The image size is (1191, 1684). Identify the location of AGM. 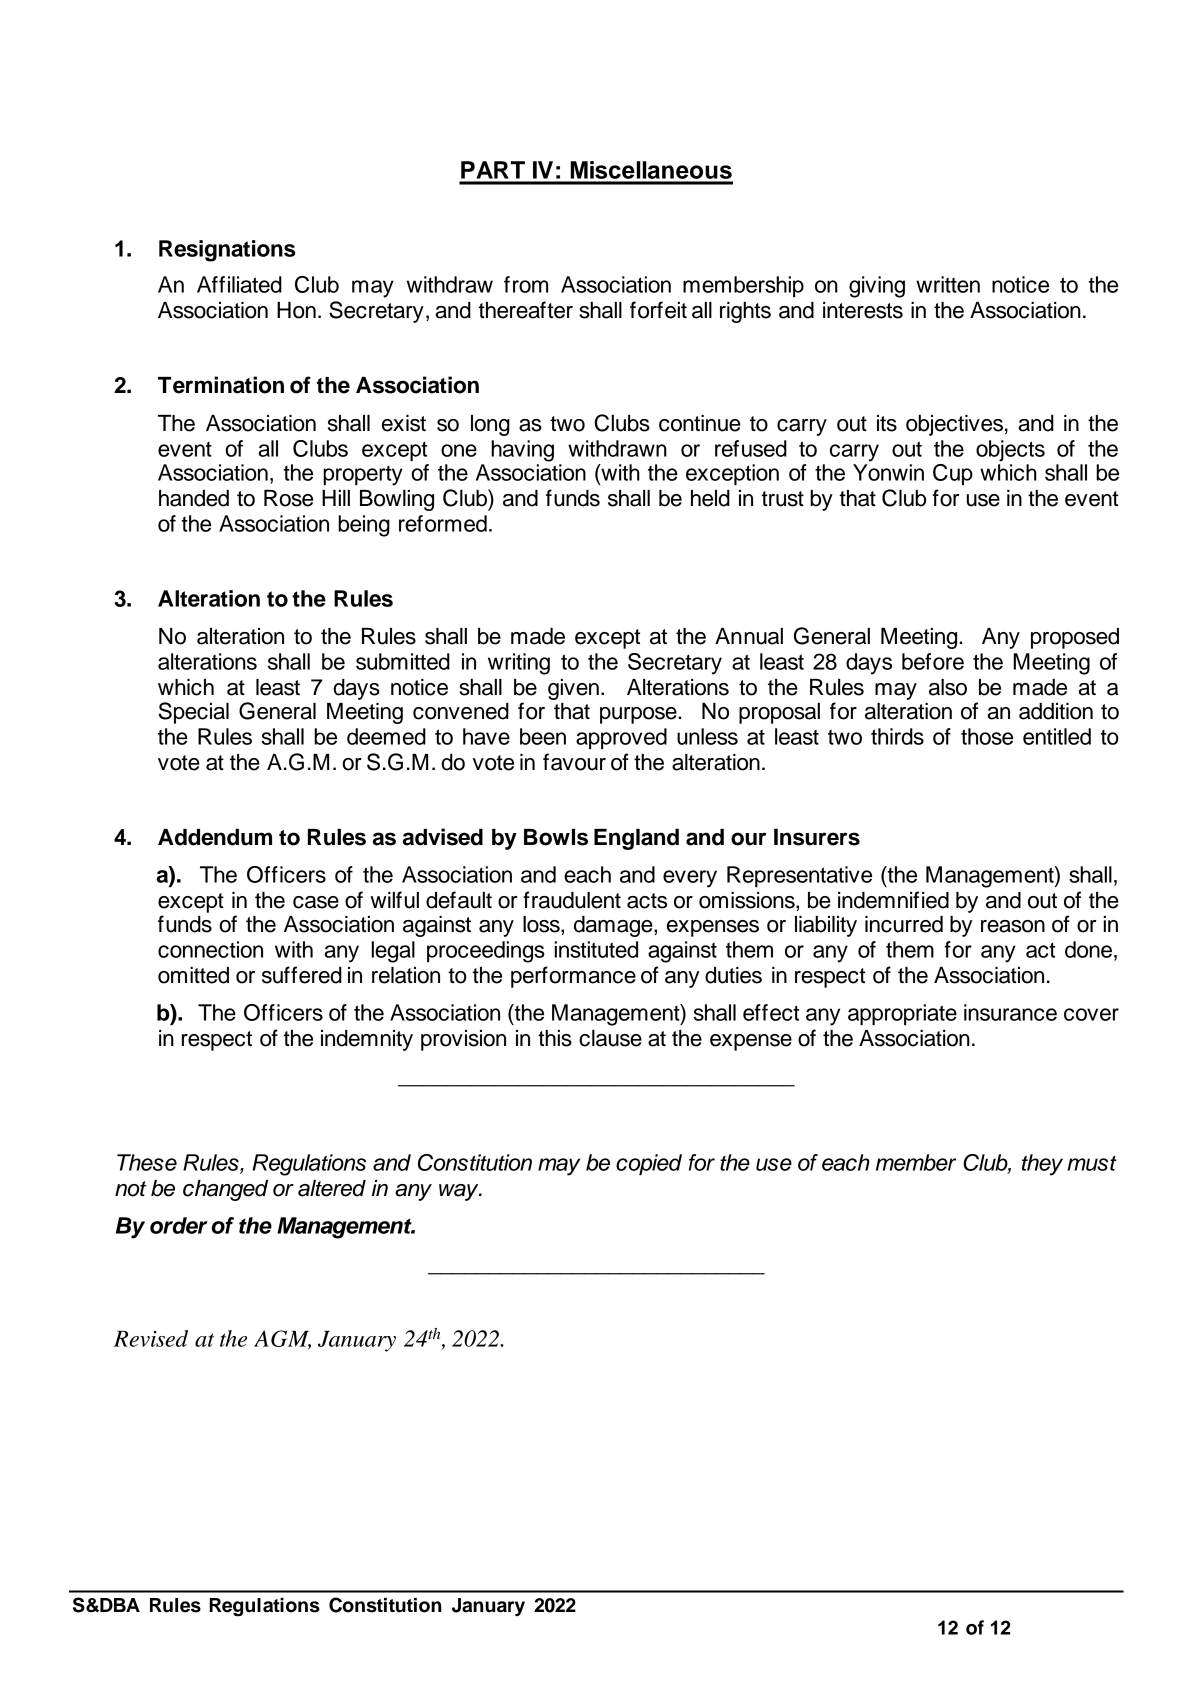
(282, 1339).
